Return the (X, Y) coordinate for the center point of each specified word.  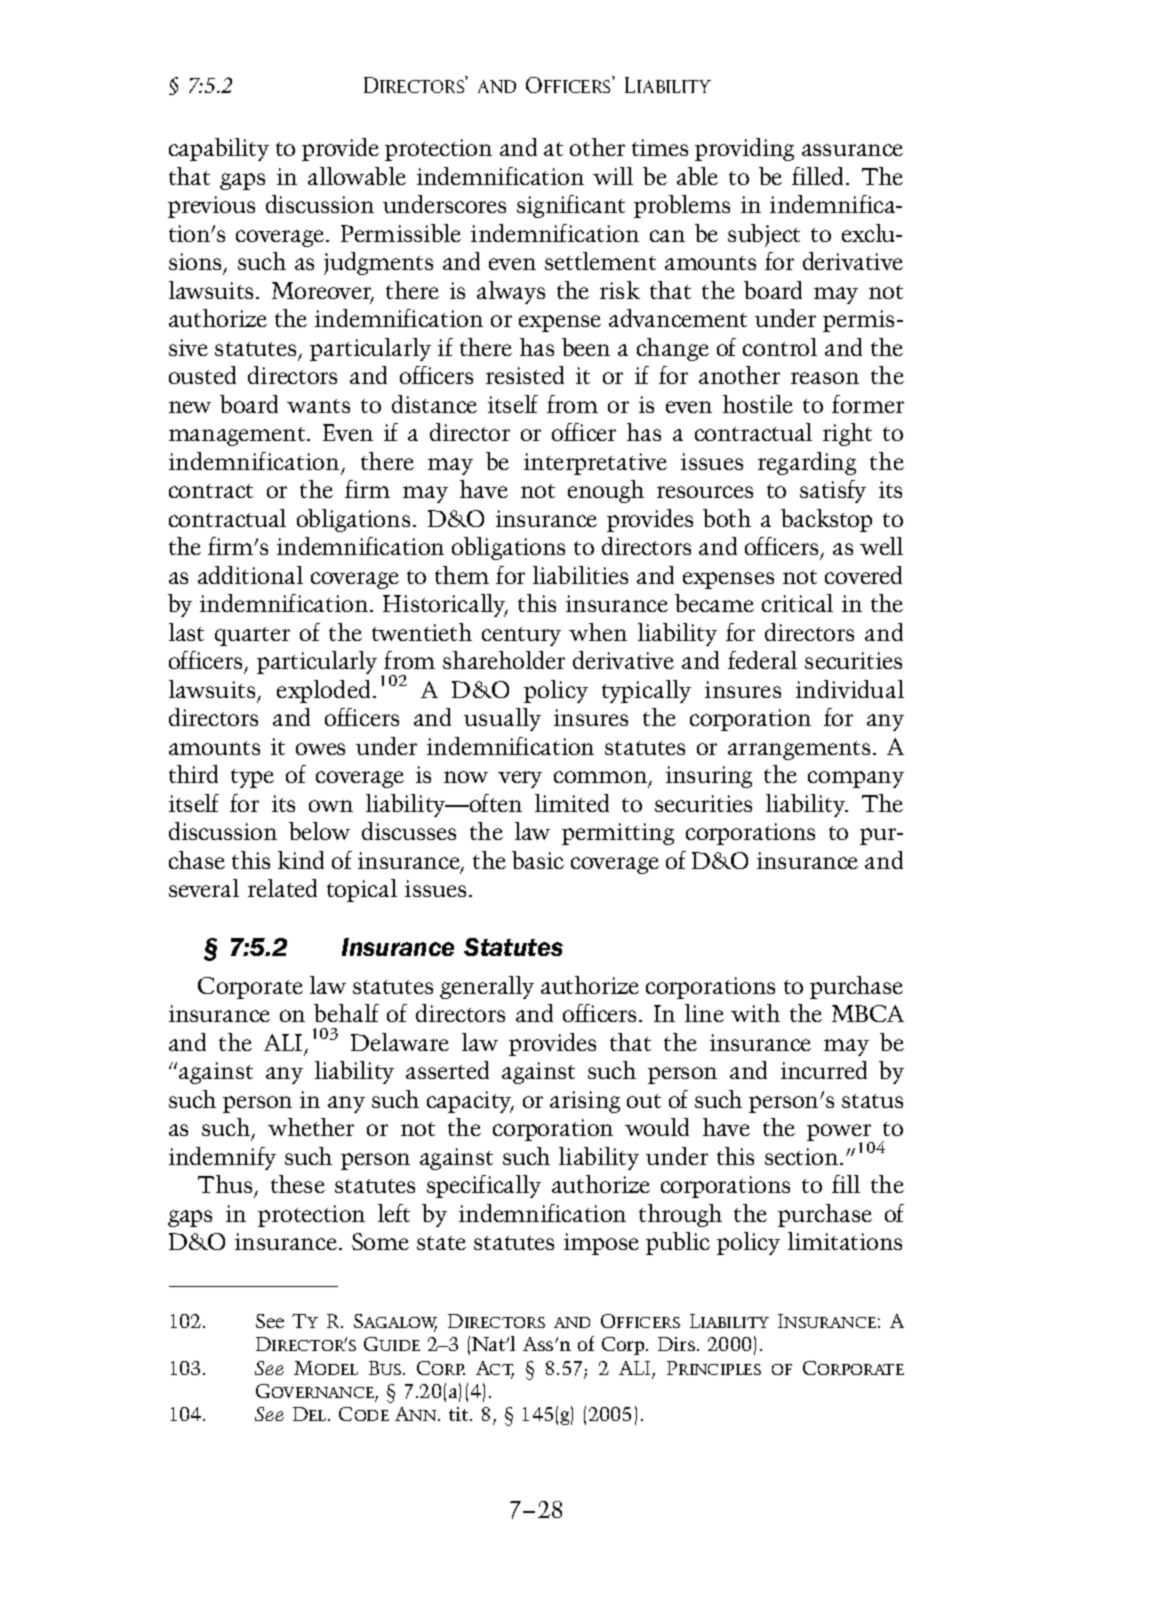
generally (487, 987)
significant (571, 206)
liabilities (580, 575)
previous (211, 207)
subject (764, 235)
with (755, 1013)
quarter (252, 636)
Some (380, 1241)
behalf (346, 1013)
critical (797, 603)
